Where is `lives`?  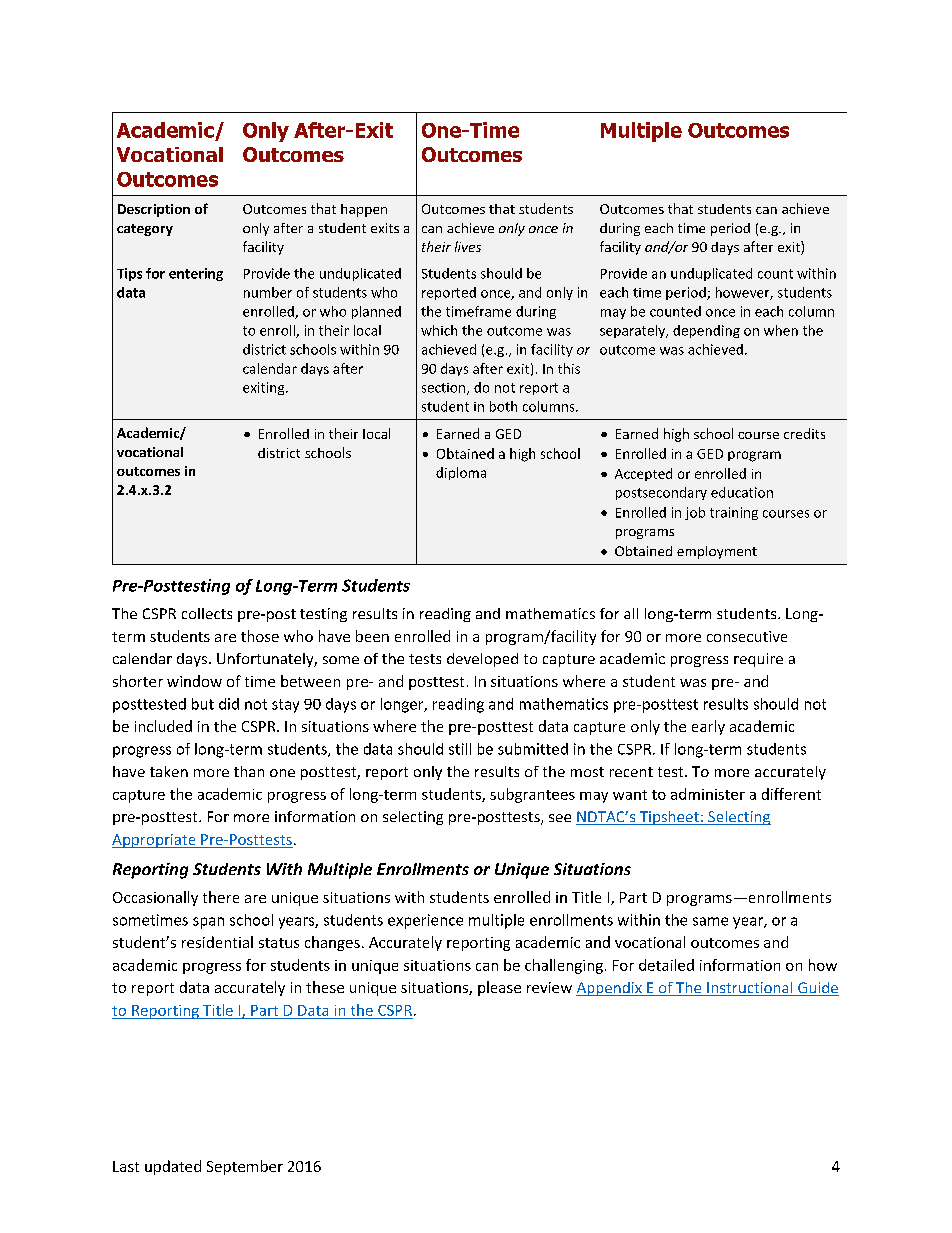
lives is located at coordinates (468, 246).
